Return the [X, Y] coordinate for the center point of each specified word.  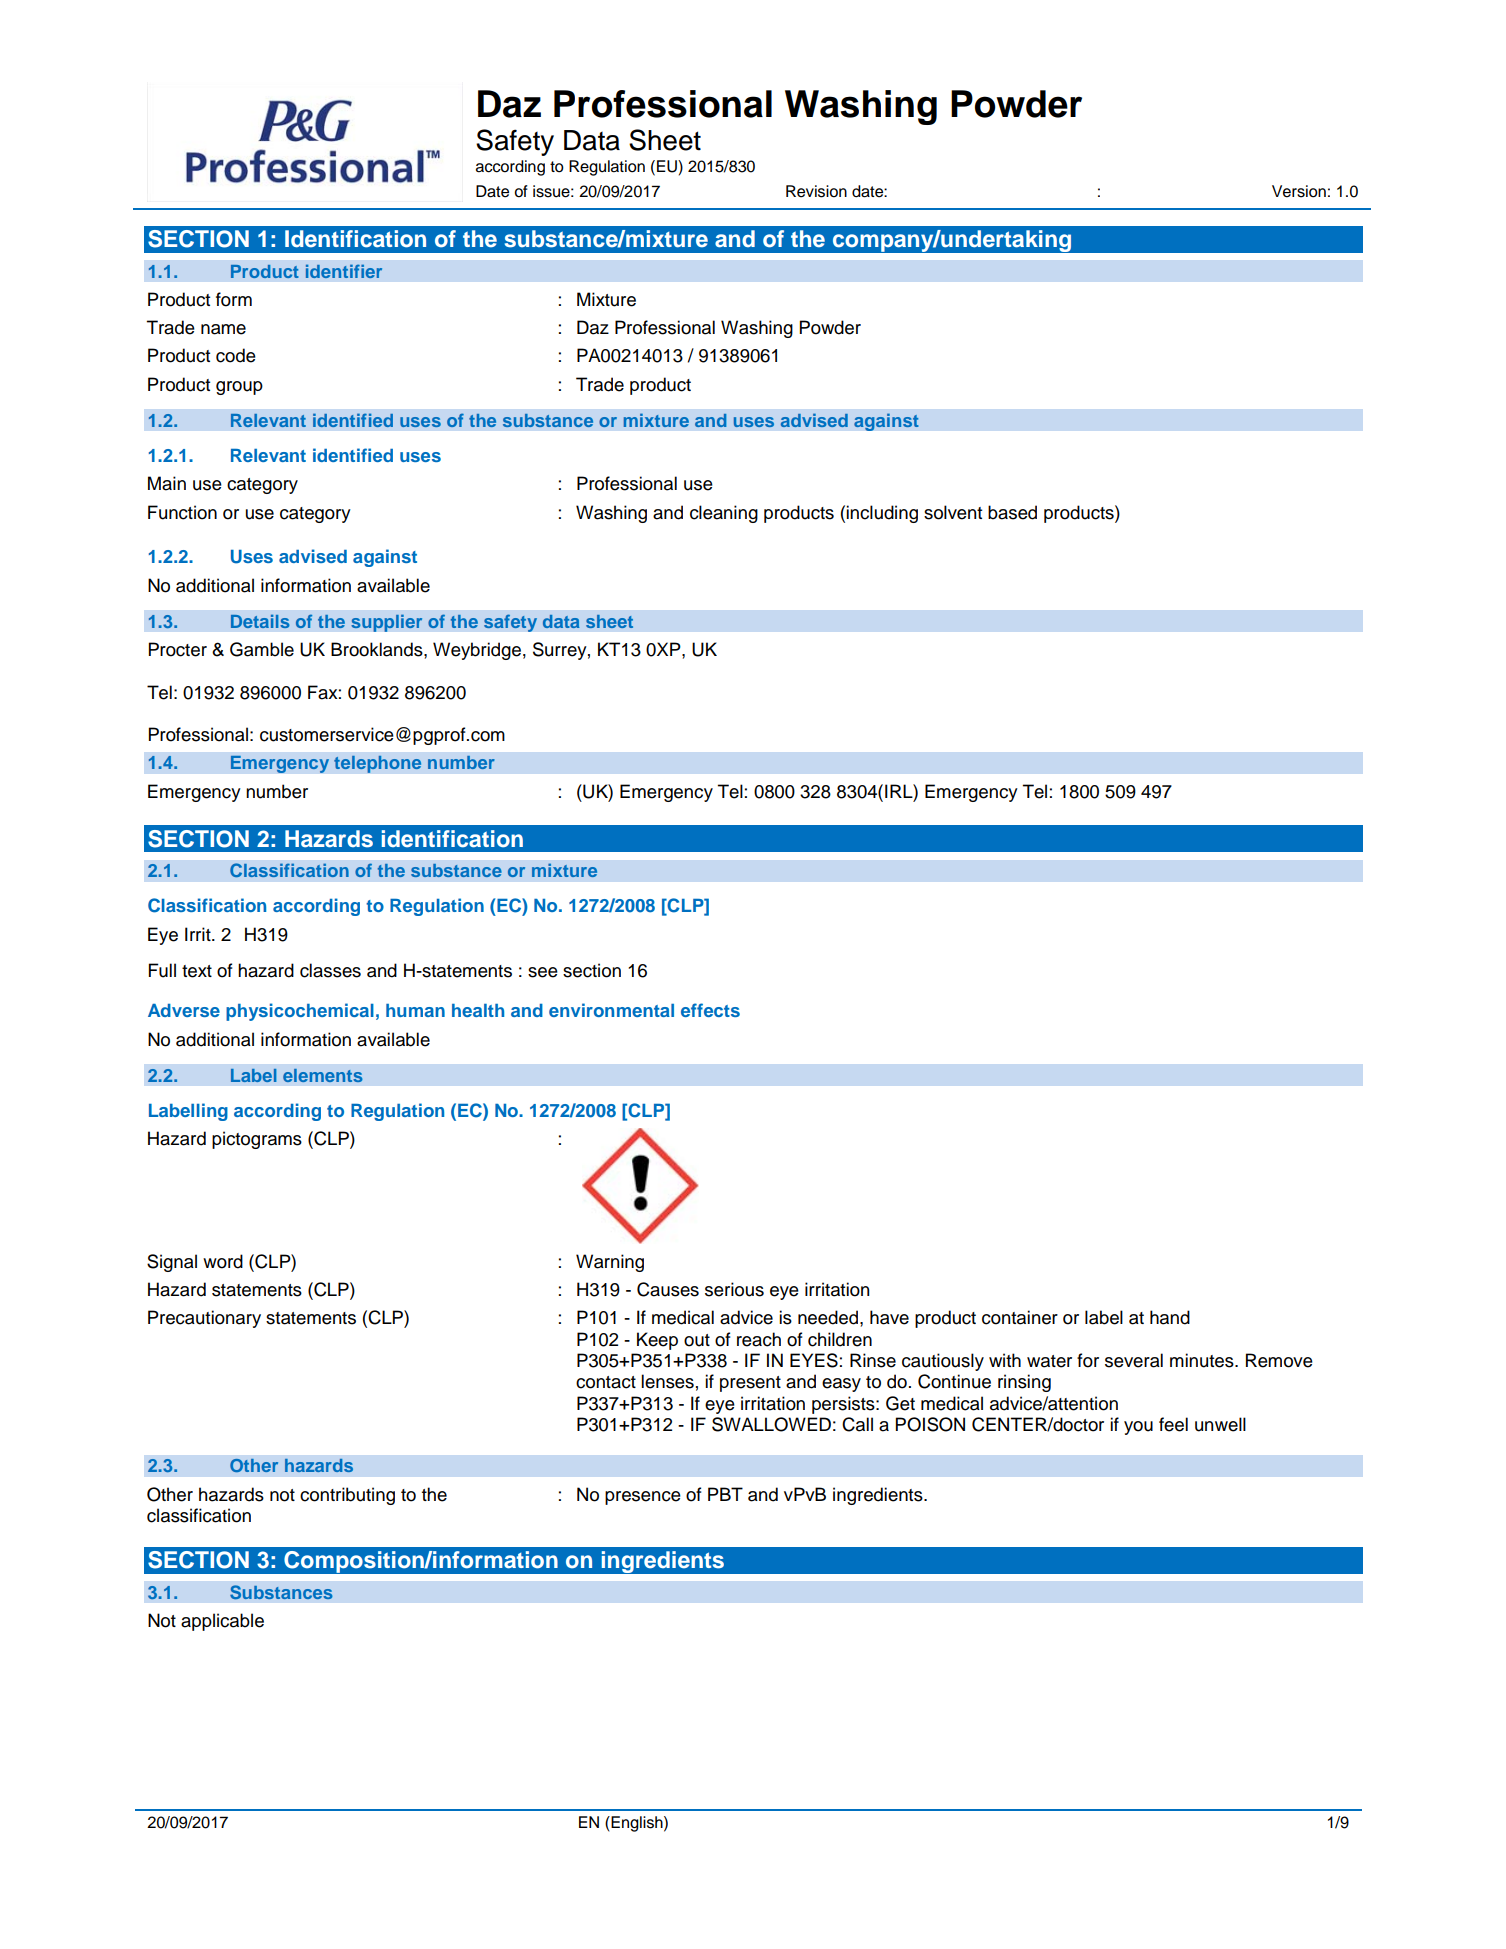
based [1012, 512]
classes [330, 970]
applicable [222, 1622]
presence [643, 1498]
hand [1170, 1317]
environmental [611, 1010]
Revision [816, 191]
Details [260, 621]
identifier [344, 271]
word [223, 1261]
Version [1299, 191]
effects [710, 1010]
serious [734, 1289]
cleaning [724, 514]
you [1138, 1428]
